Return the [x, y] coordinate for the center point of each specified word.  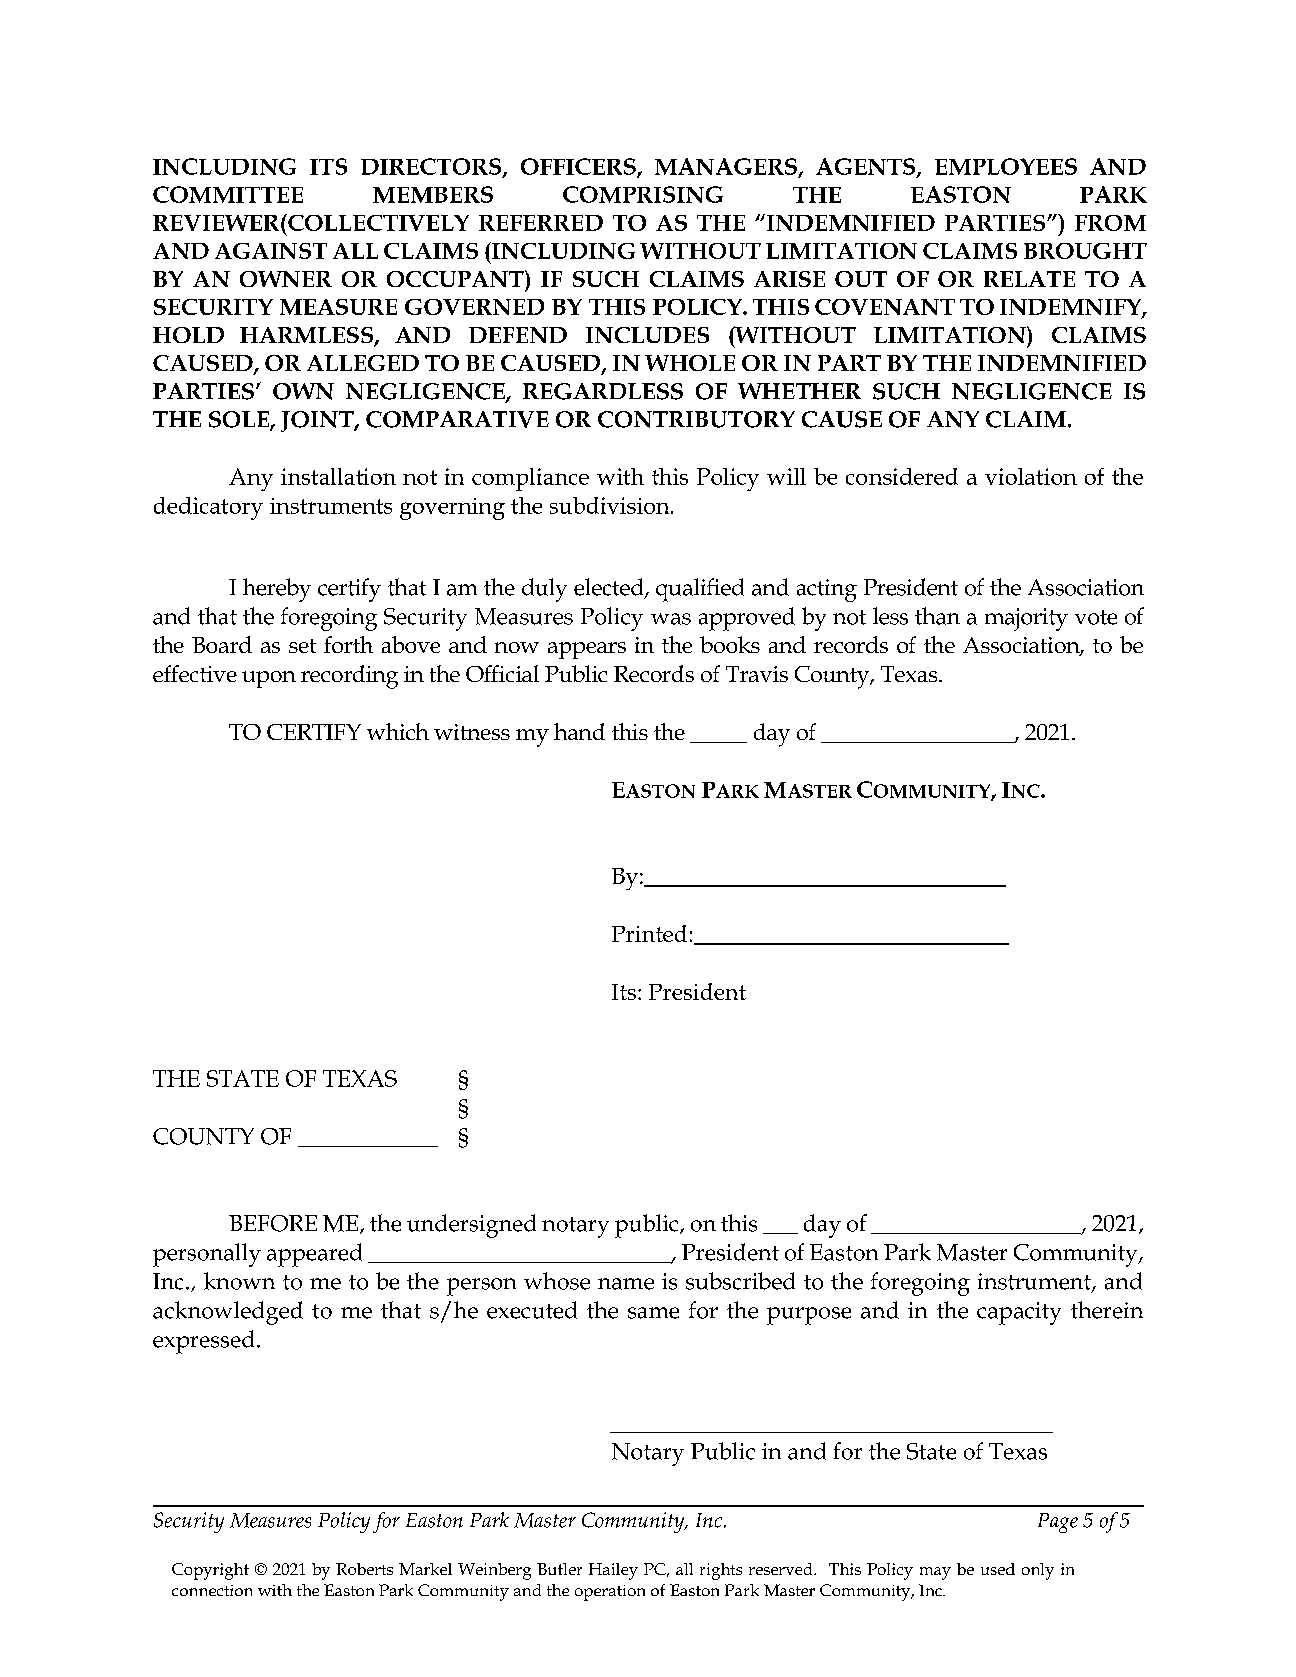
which [398, 731]
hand [579, 731]
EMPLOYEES [1006, 166]
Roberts [364, 1569]
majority [1026, 619]
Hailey [613, 1571]
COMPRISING [643, 194]
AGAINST [271, 251]
